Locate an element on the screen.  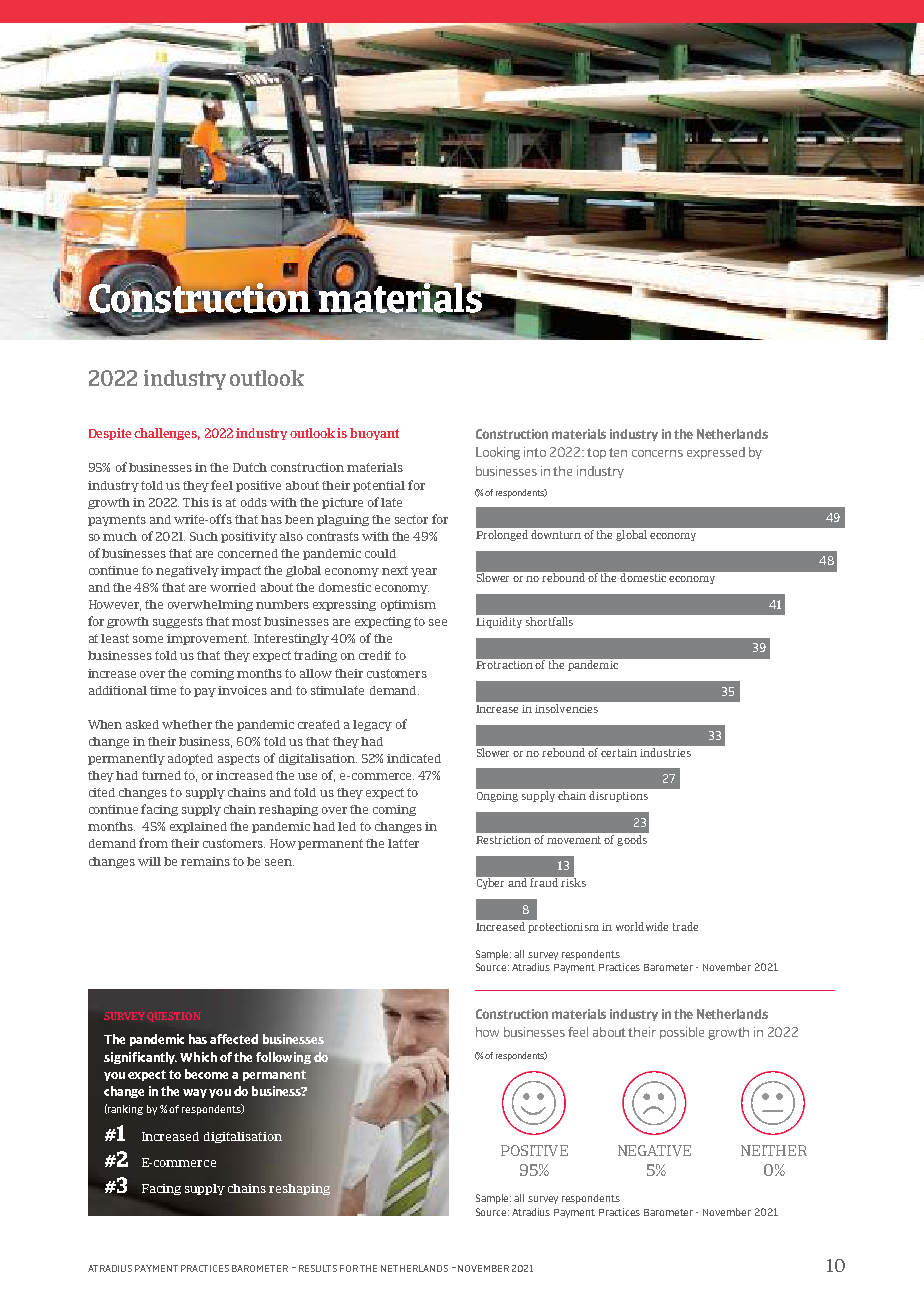
become is located at coordinates (206, 1074).
